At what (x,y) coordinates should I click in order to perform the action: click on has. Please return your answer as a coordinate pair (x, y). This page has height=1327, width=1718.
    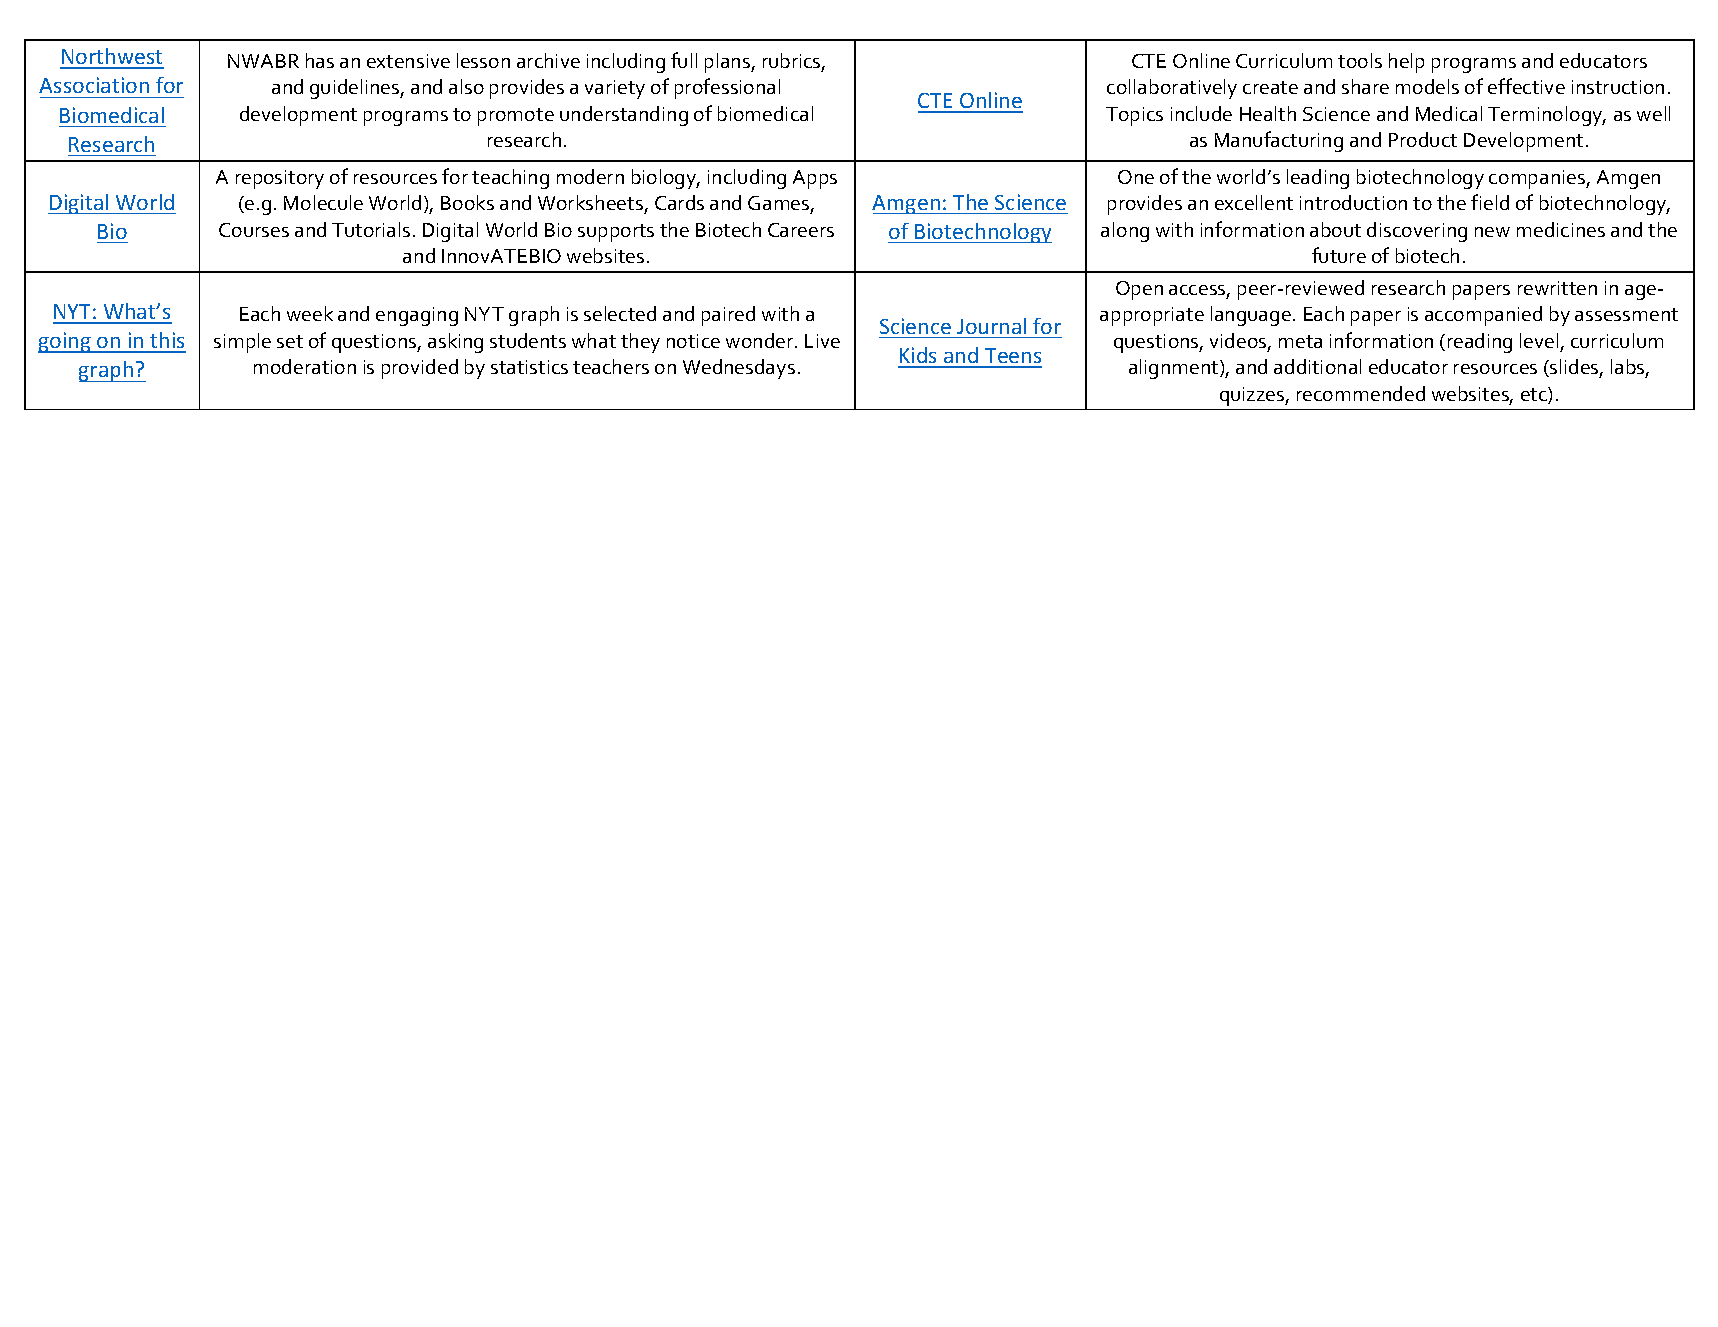
    Looking at the image, I should click on (320, 60).
